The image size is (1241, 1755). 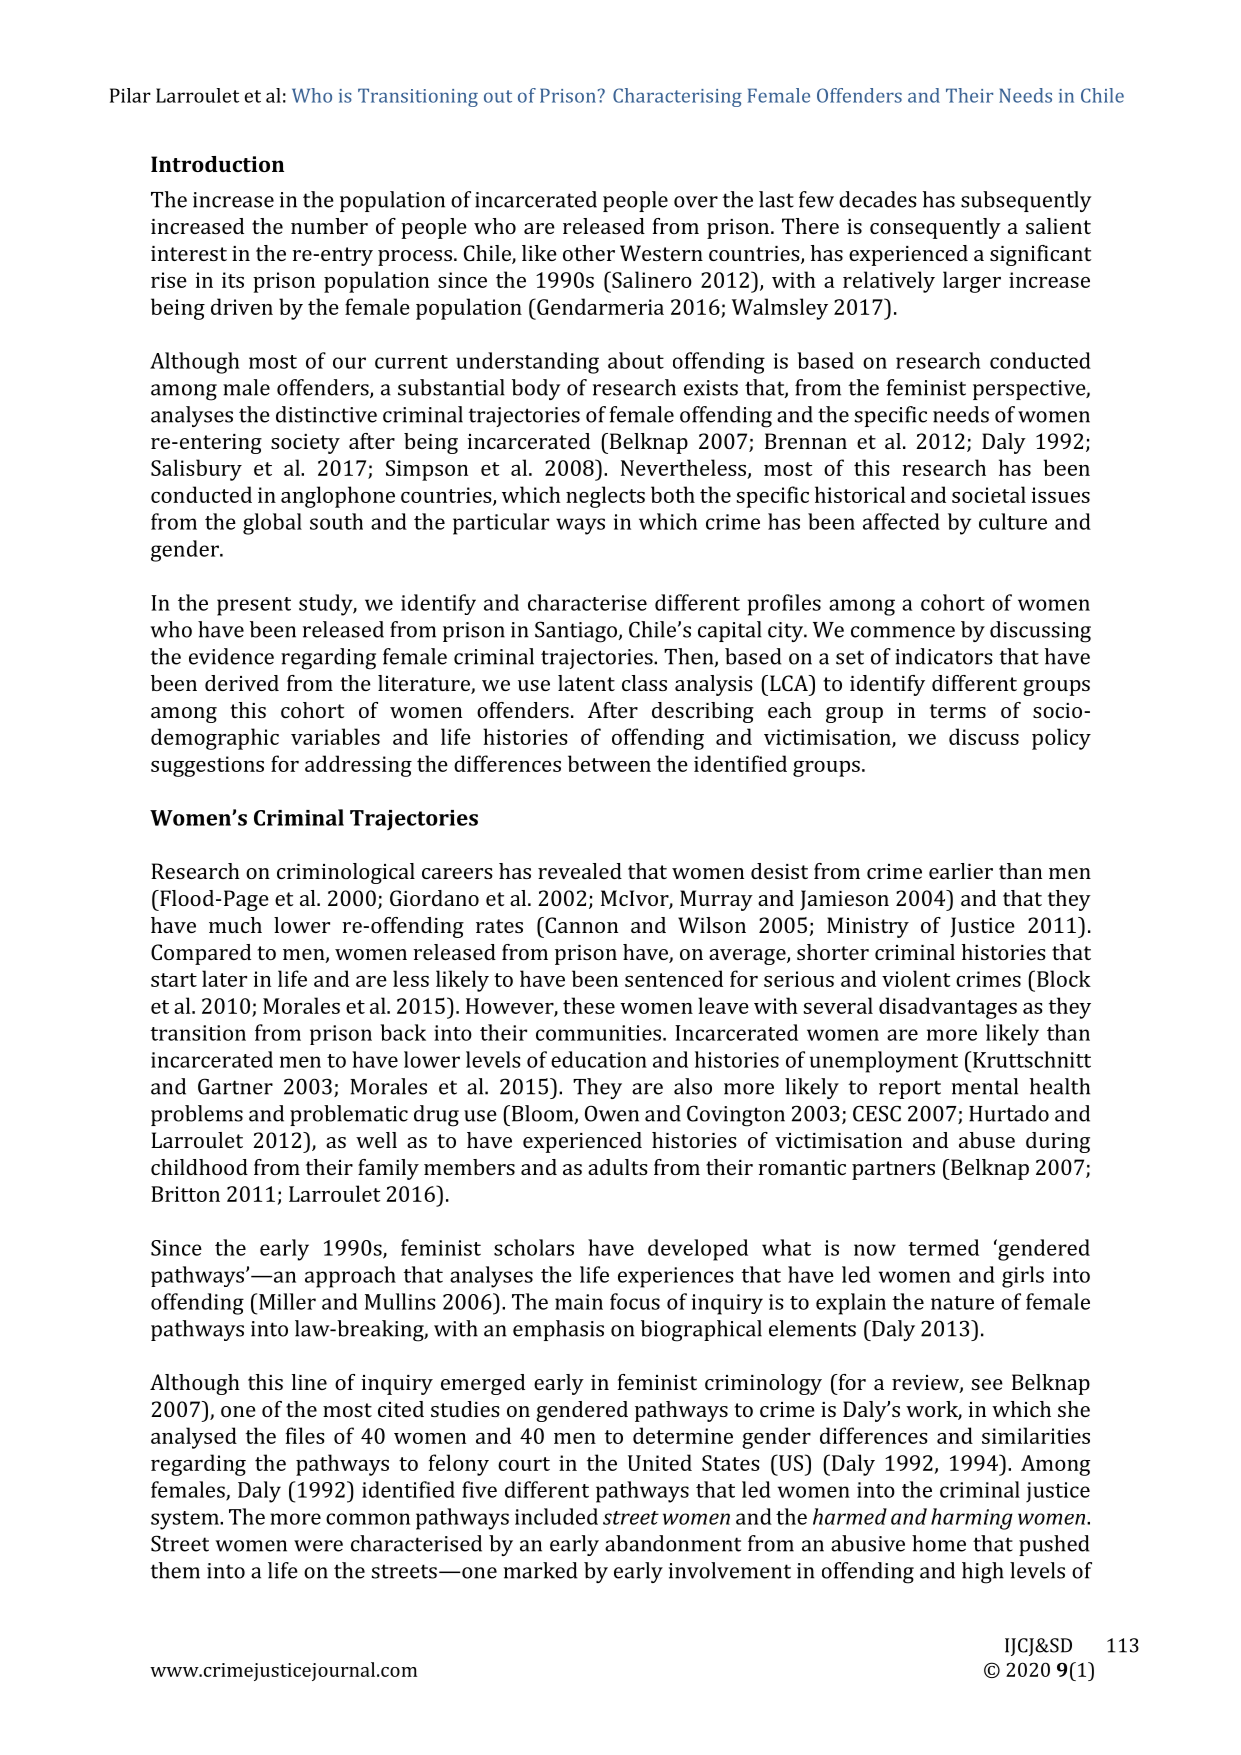 What do you see at coordinates (939, 1543) in the page?
I see `home` at bounding box center [939, 1543].
